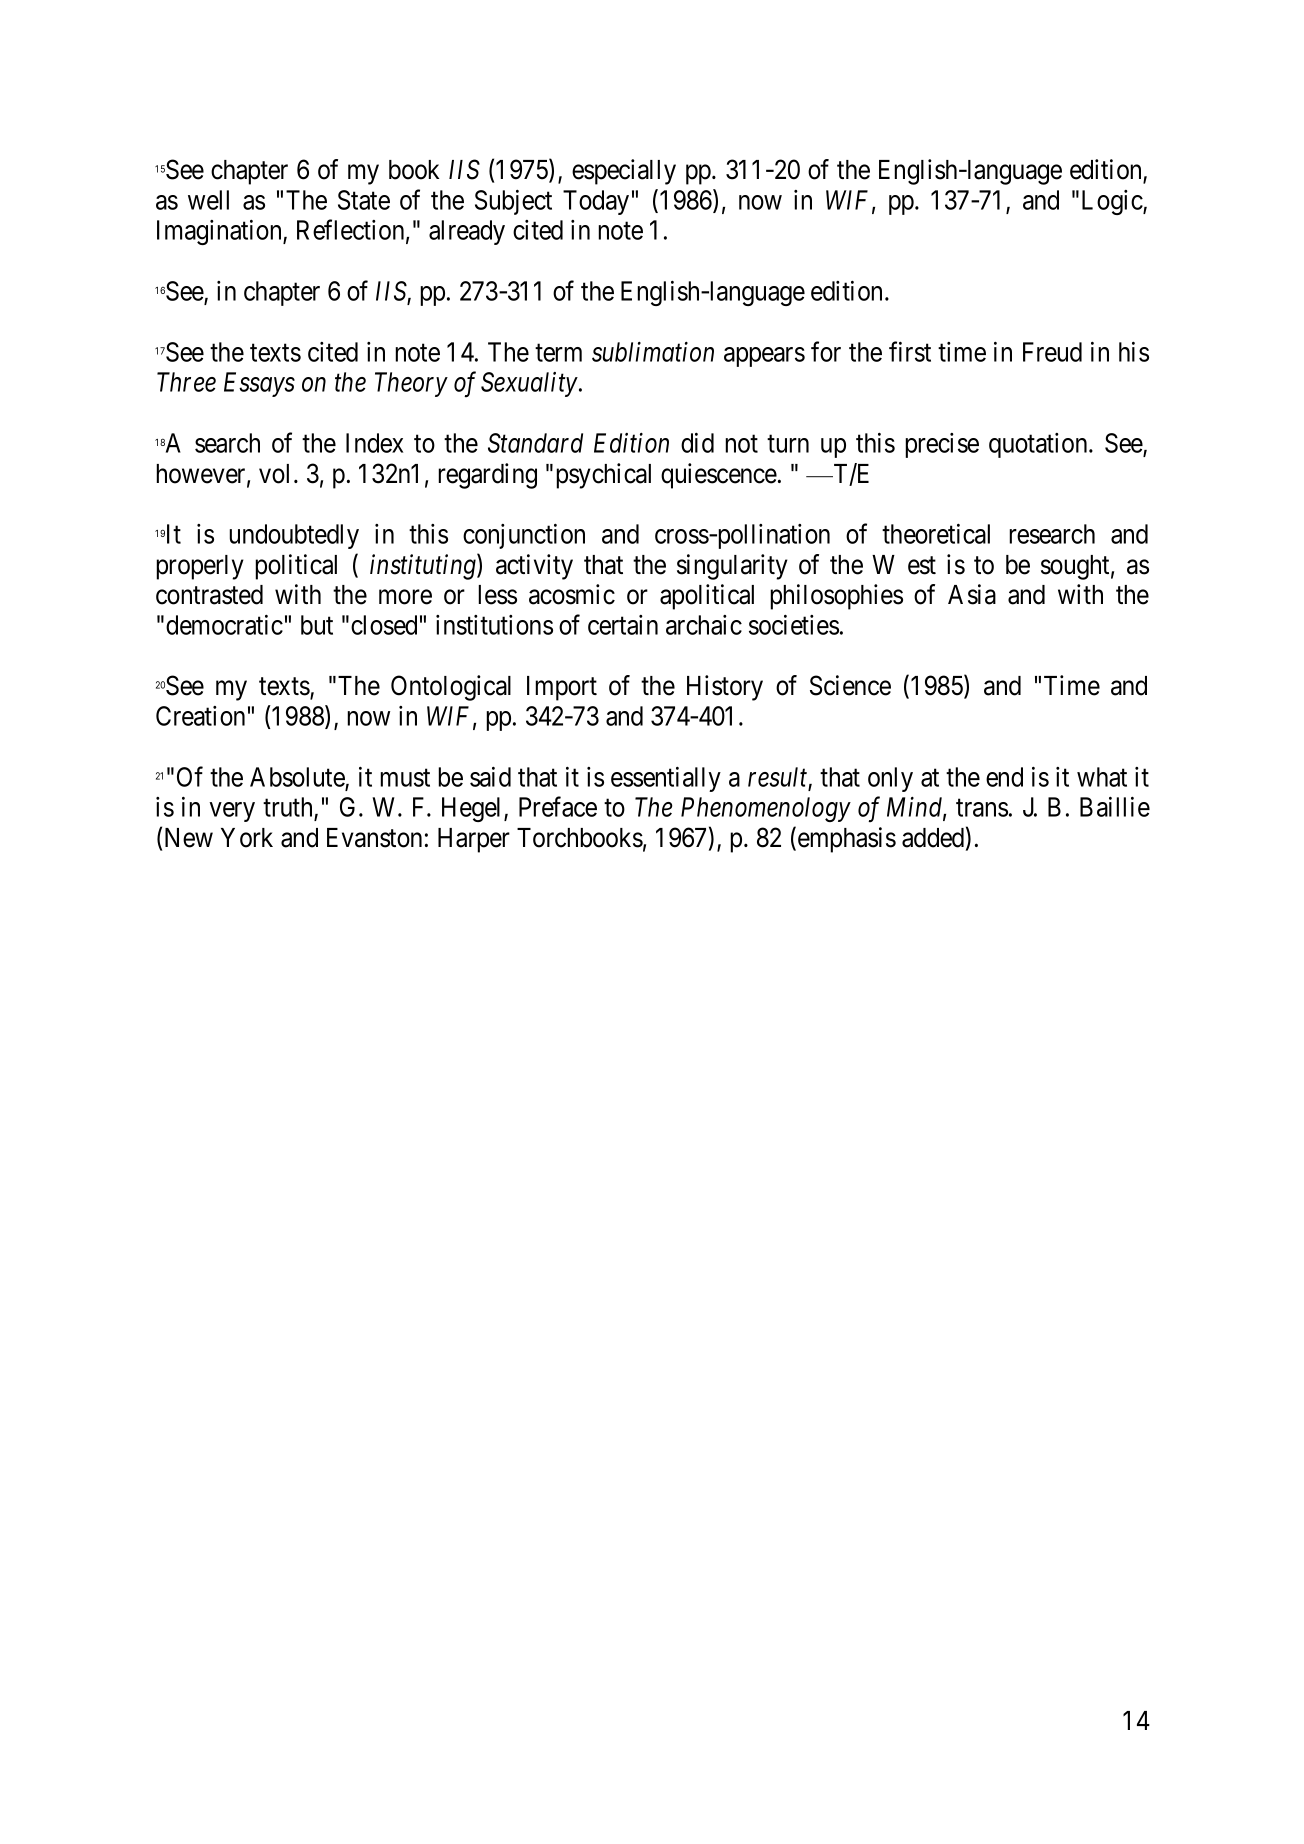  Describe the element at coordinates (294, 536) in the screenshot. I see `undoubtedly` at that location.
